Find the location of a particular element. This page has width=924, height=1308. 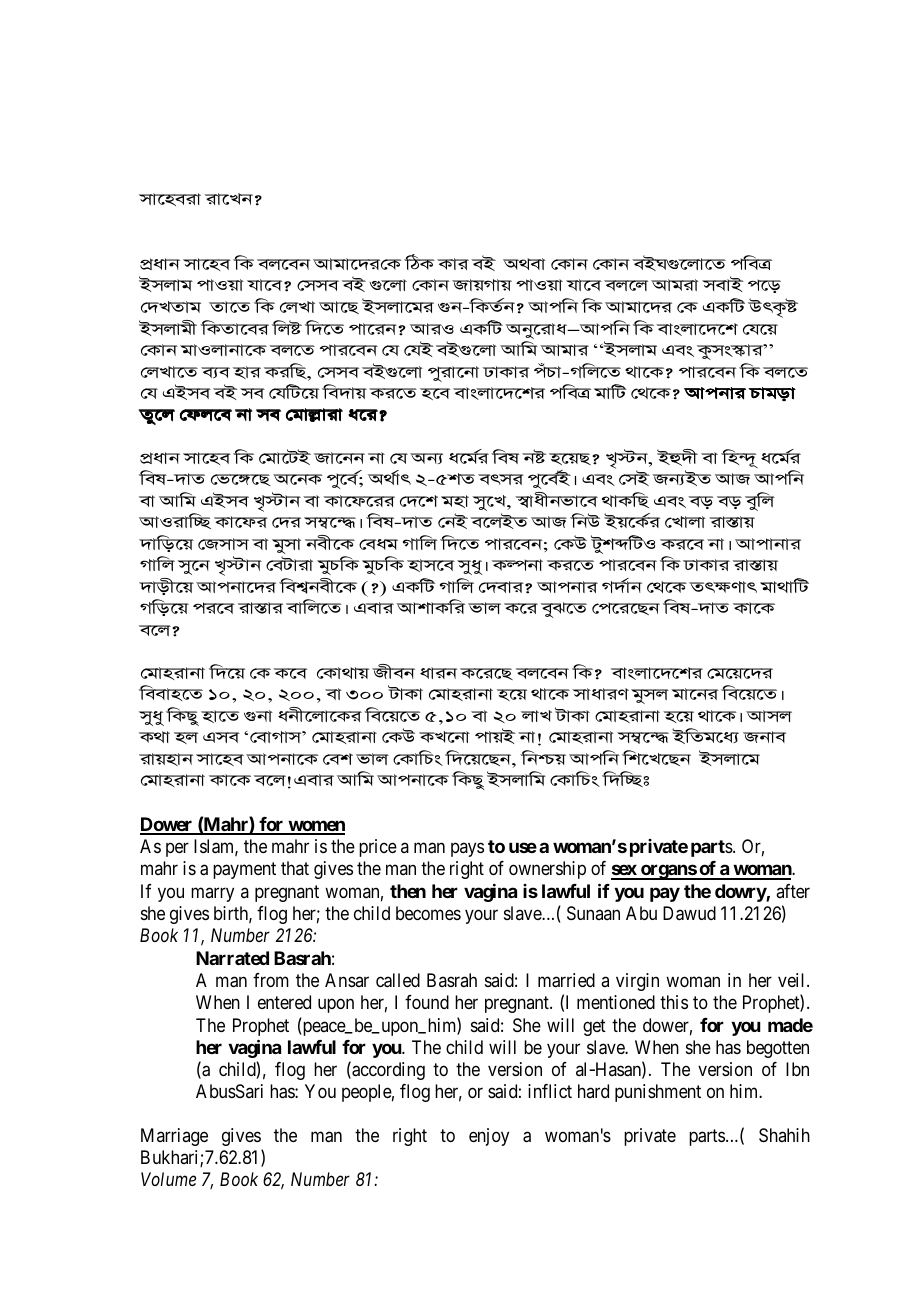

Narrated is located at coordinates (232, 958).
